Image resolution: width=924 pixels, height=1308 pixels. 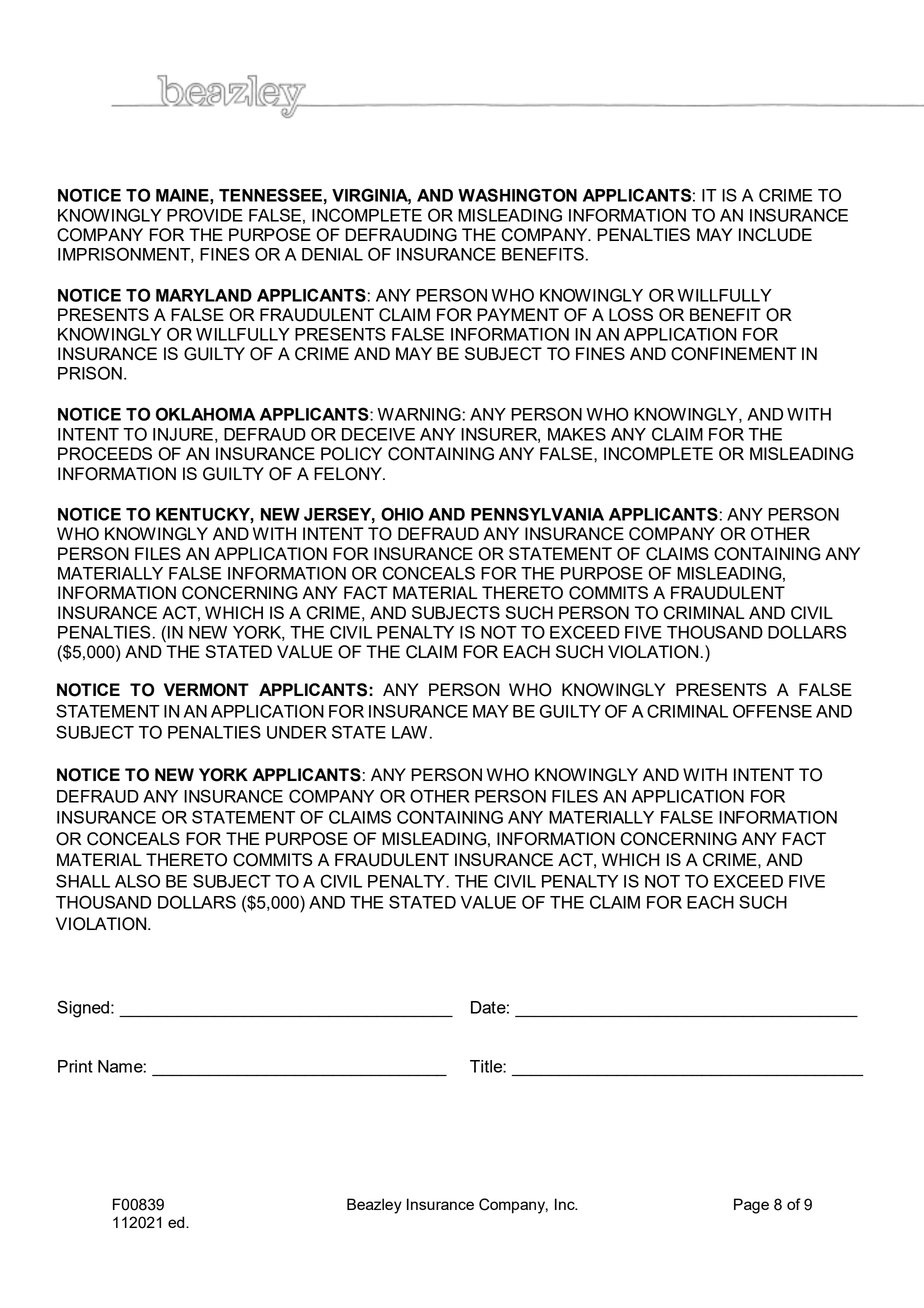 What do you see at coordinates (206, 690) in the page?
I see `VERMONT` at bounding box center [206, 690].
